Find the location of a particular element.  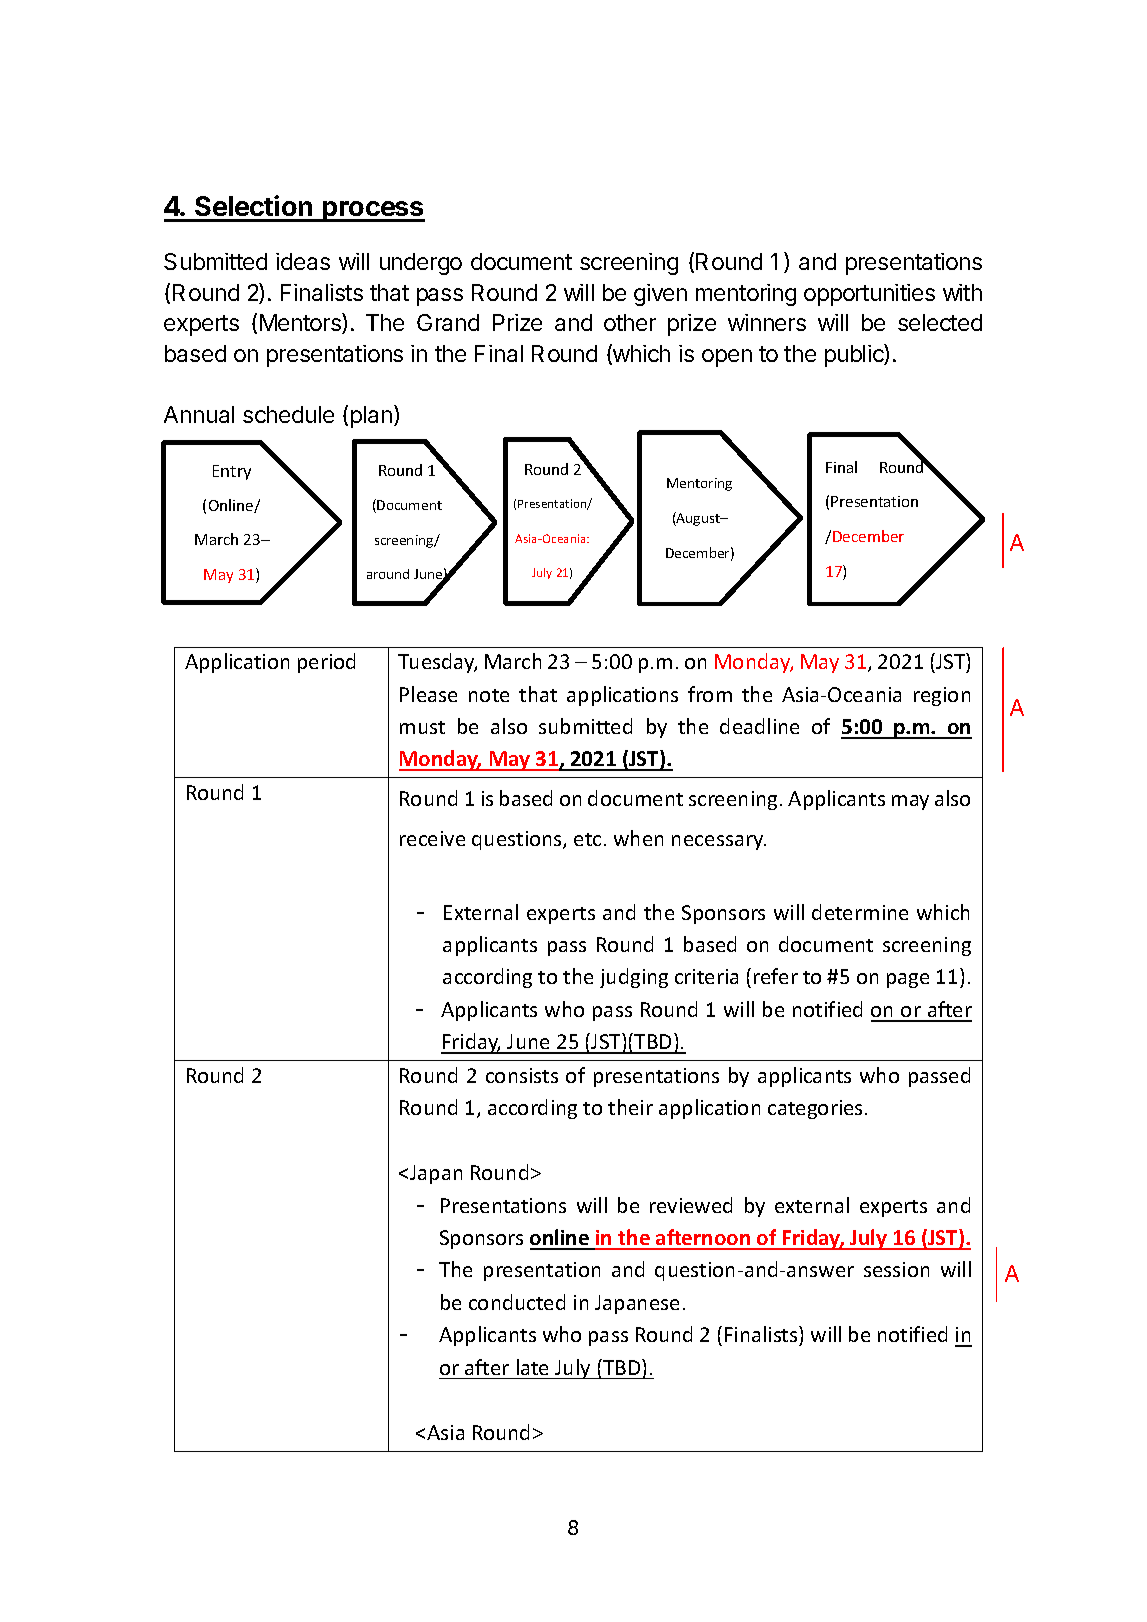

receive is located at coordinates (432, 838).
